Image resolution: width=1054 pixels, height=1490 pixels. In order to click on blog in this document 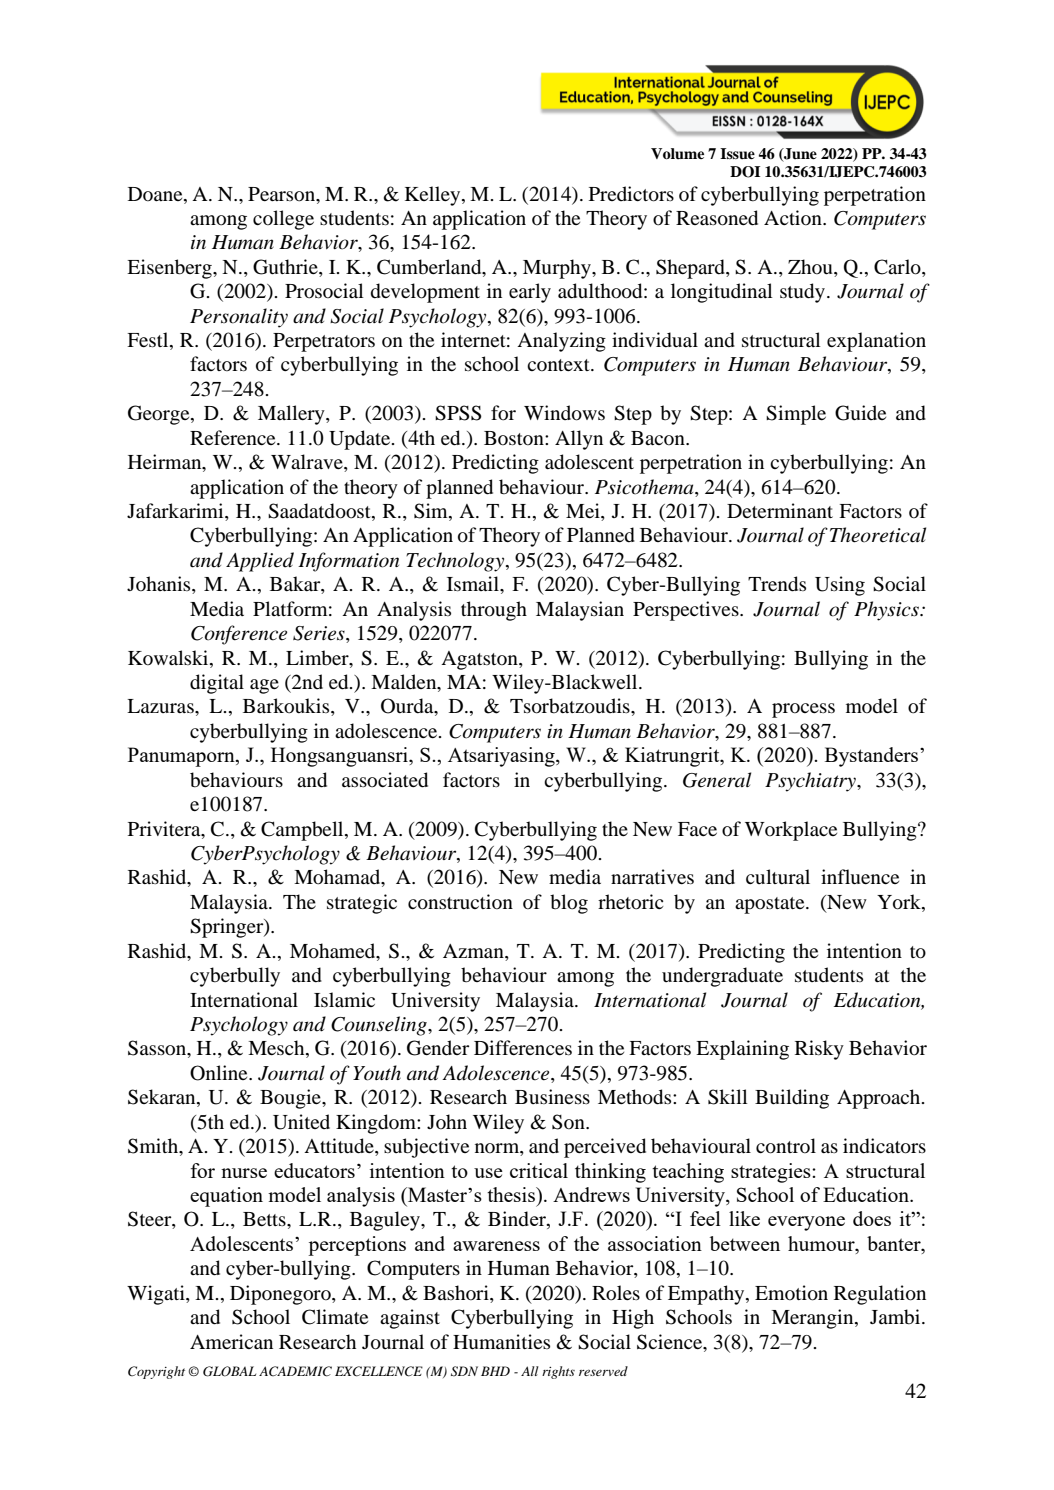, I will do `click(569, 904)`.
